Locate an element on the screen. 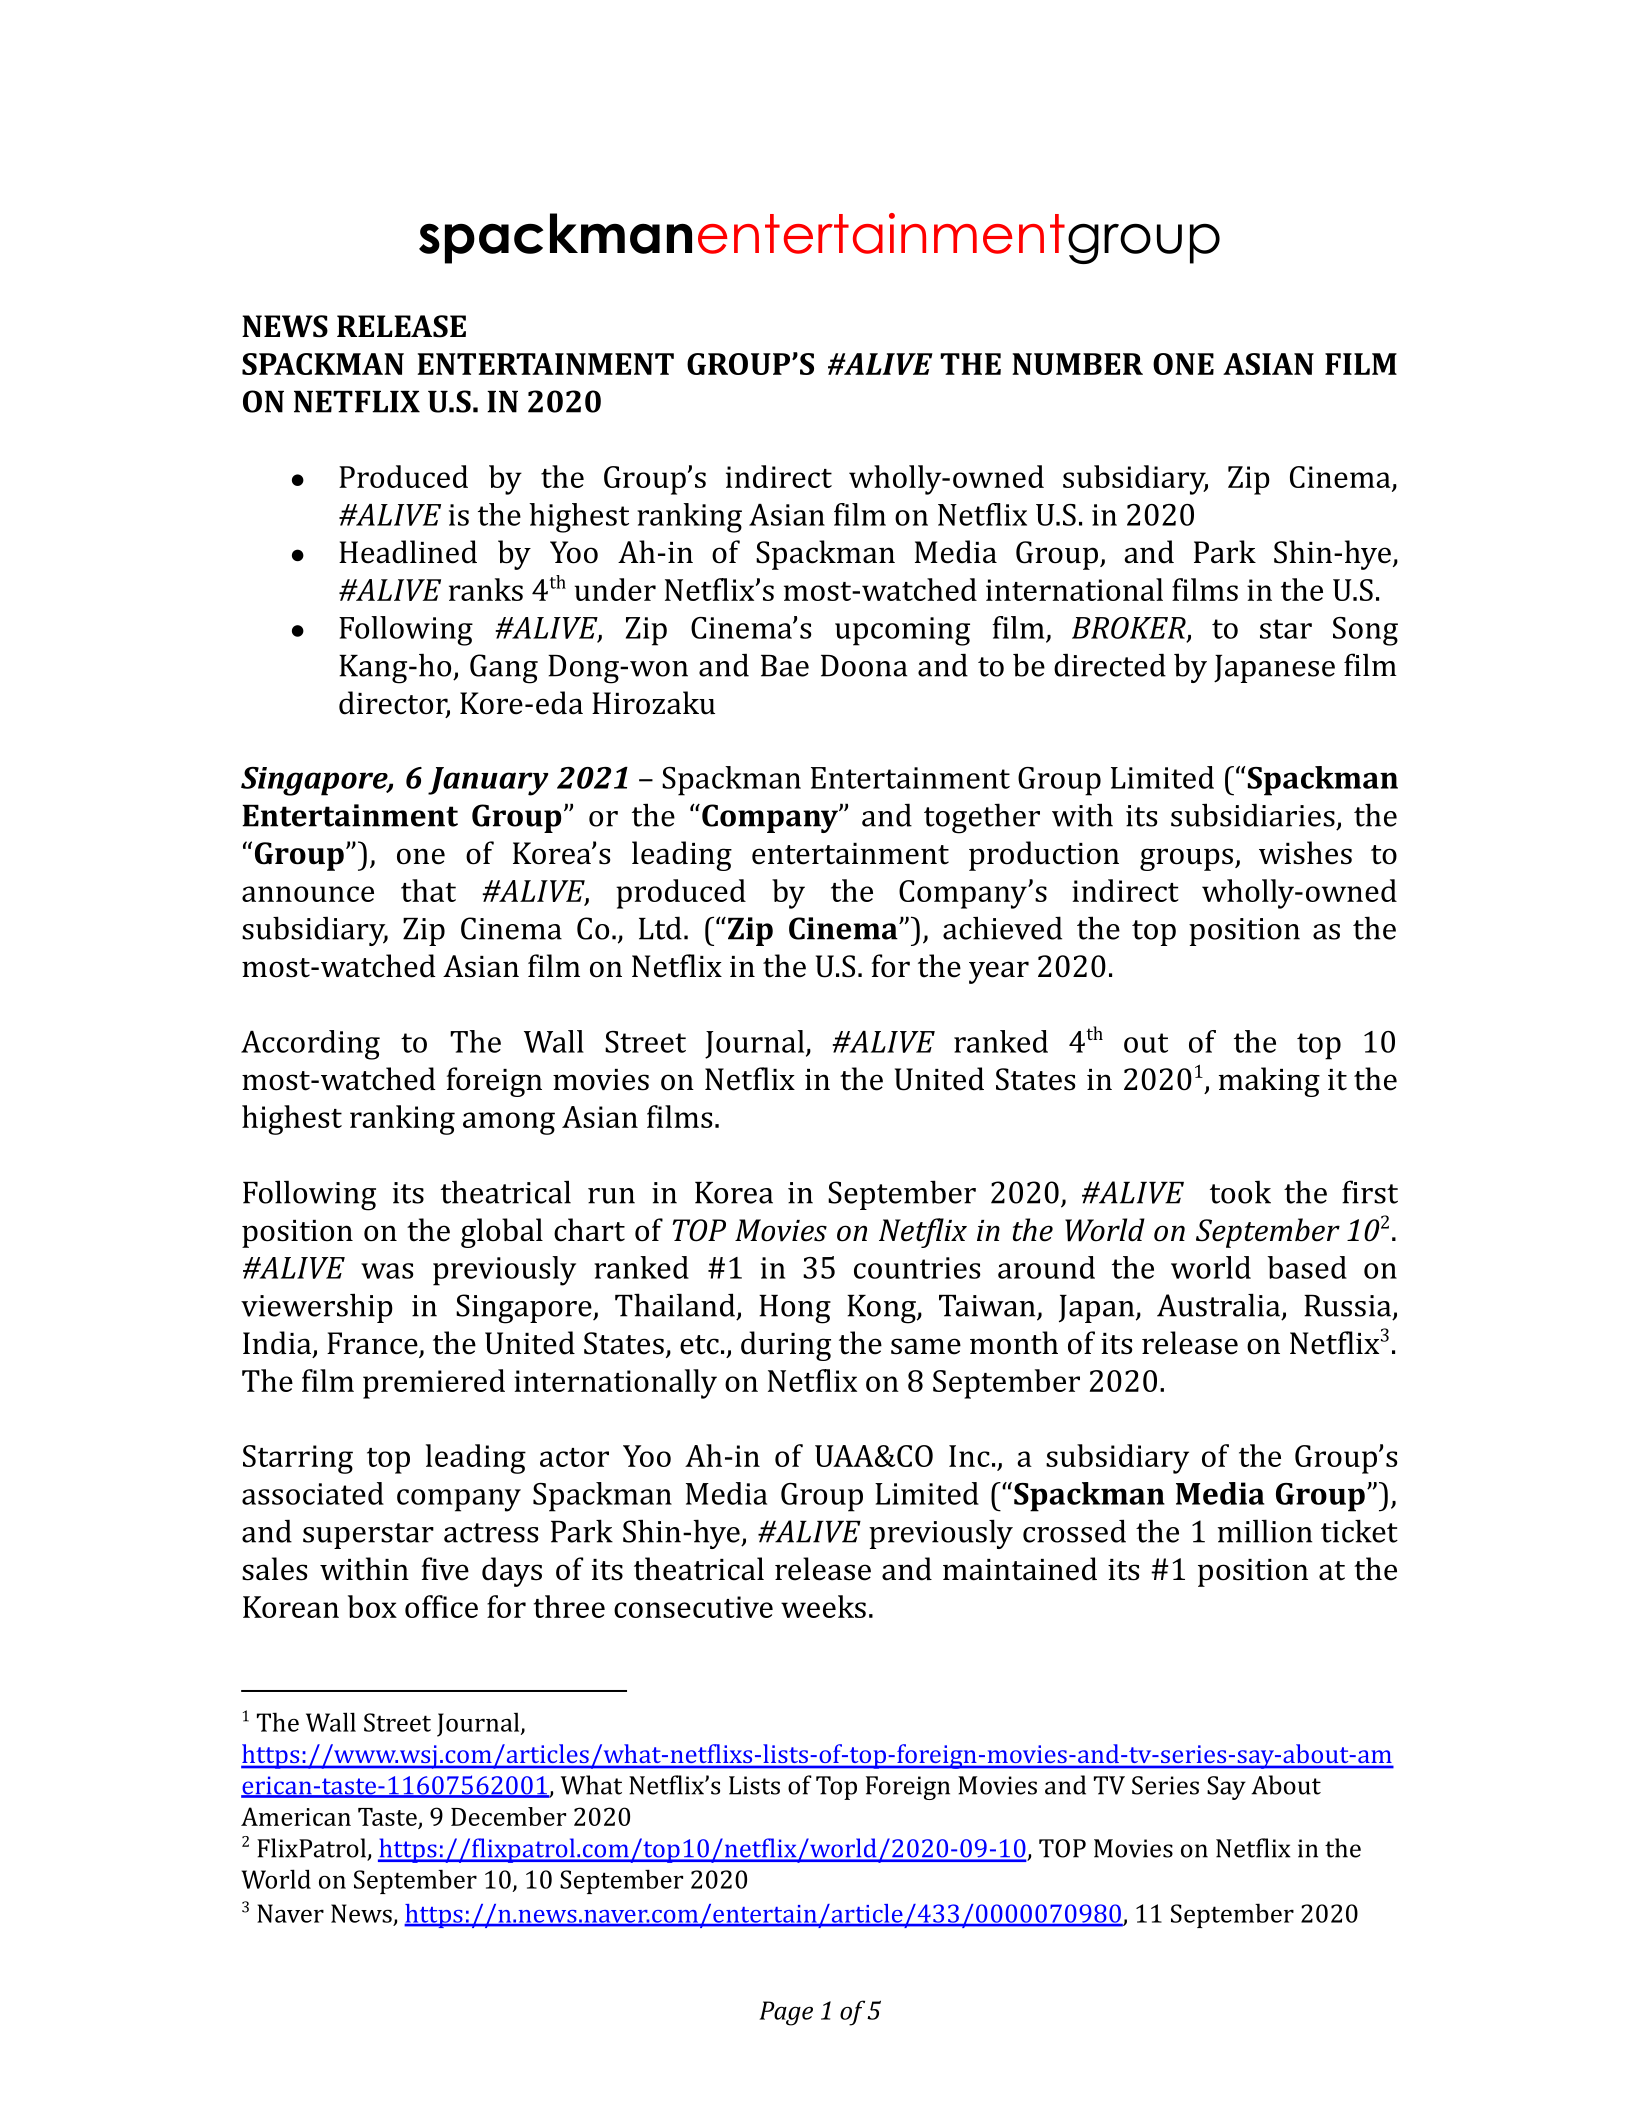  Headlined is located at coordinates (408, 552).
